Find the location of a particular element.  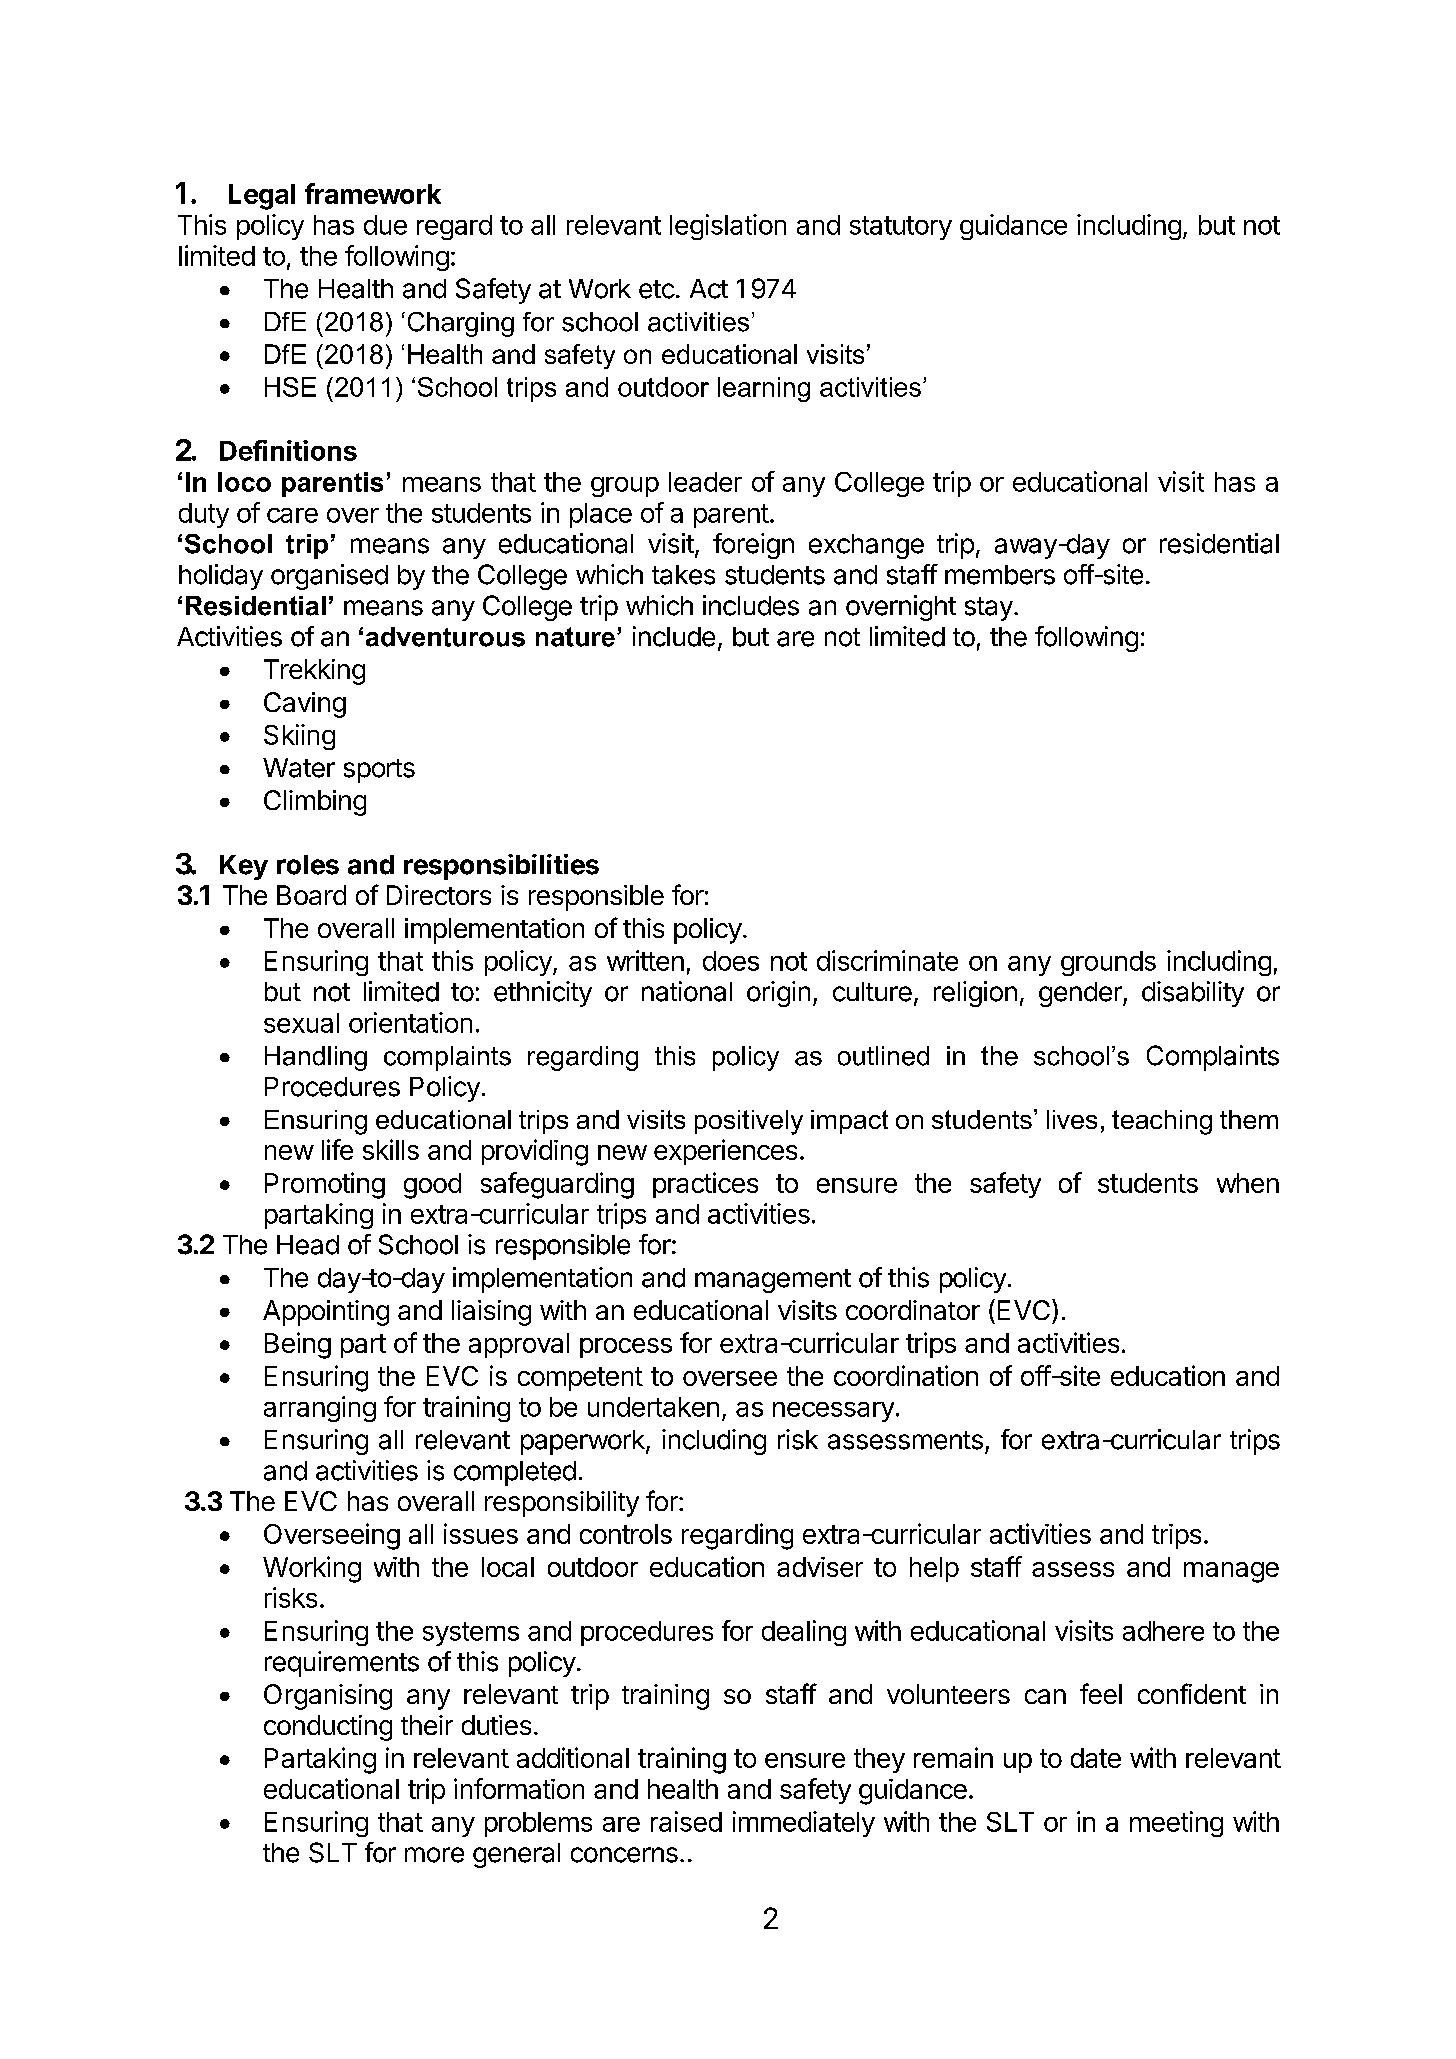

statutory is located at coordinates (901, 228).
